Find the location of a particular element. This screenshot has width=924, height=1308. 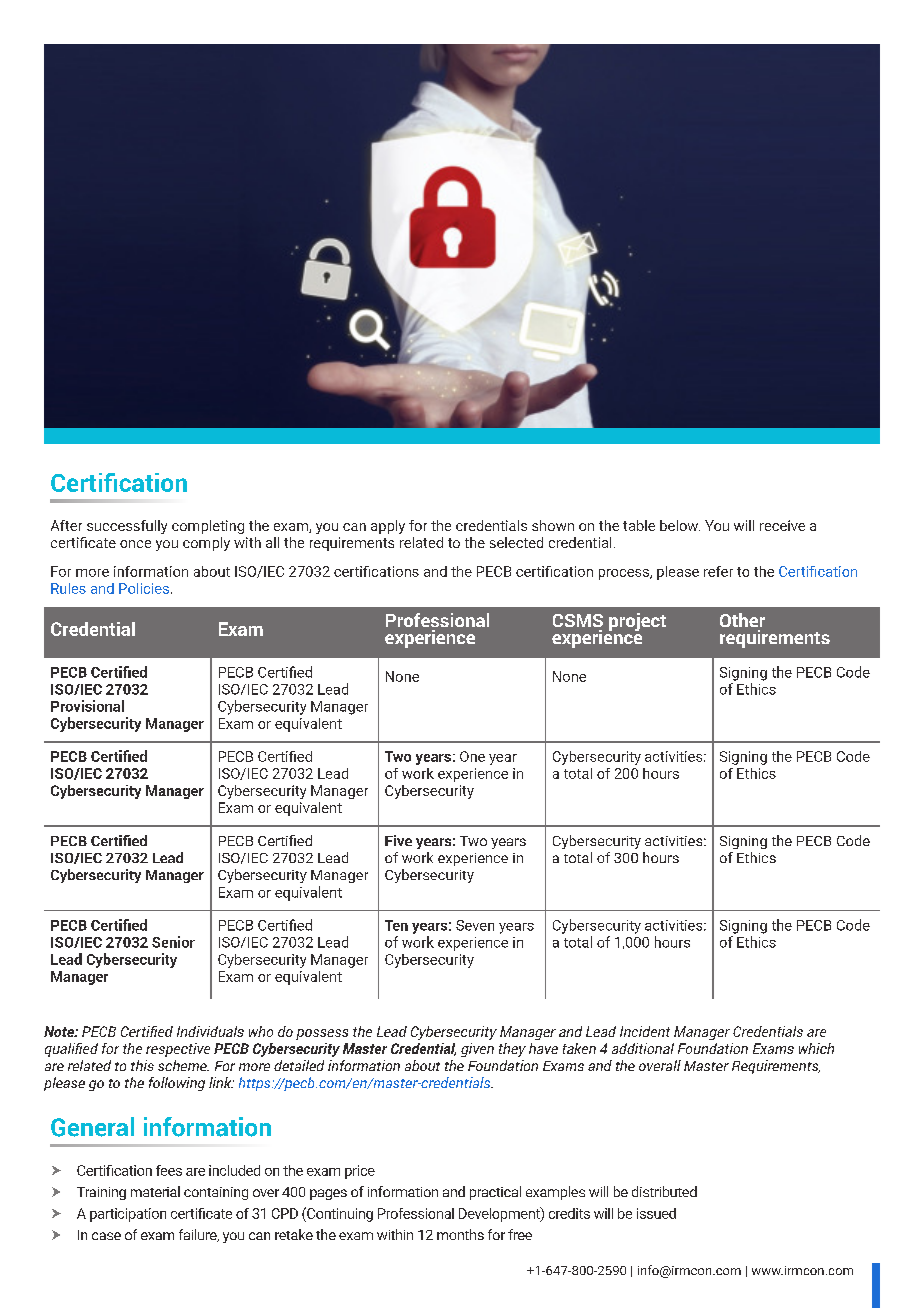

participation is located at coordinates (128, 1215).
